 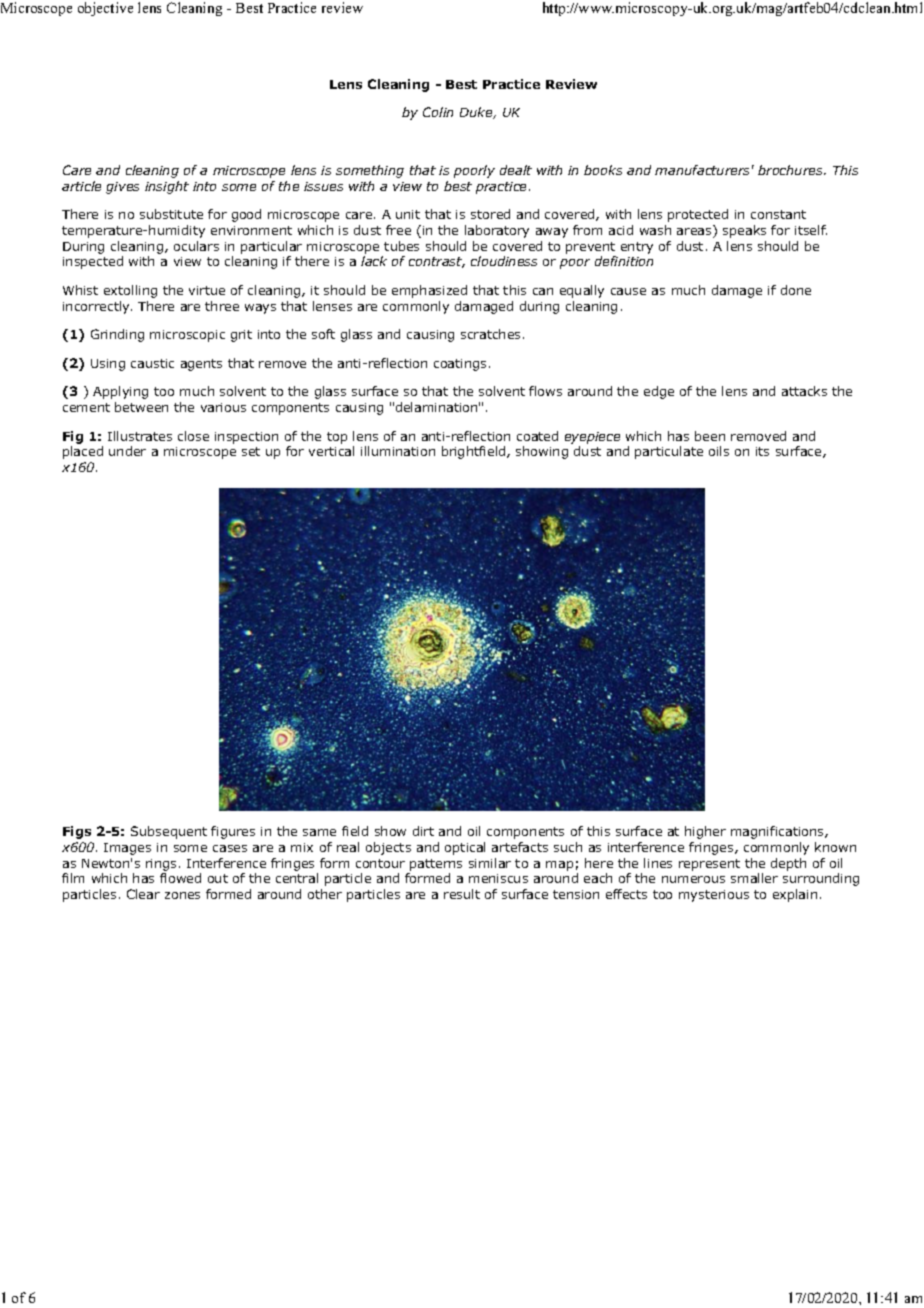 What do you see at coordinates (603, 170) in the document?
I see `books` at bounding box center [603, 170].
